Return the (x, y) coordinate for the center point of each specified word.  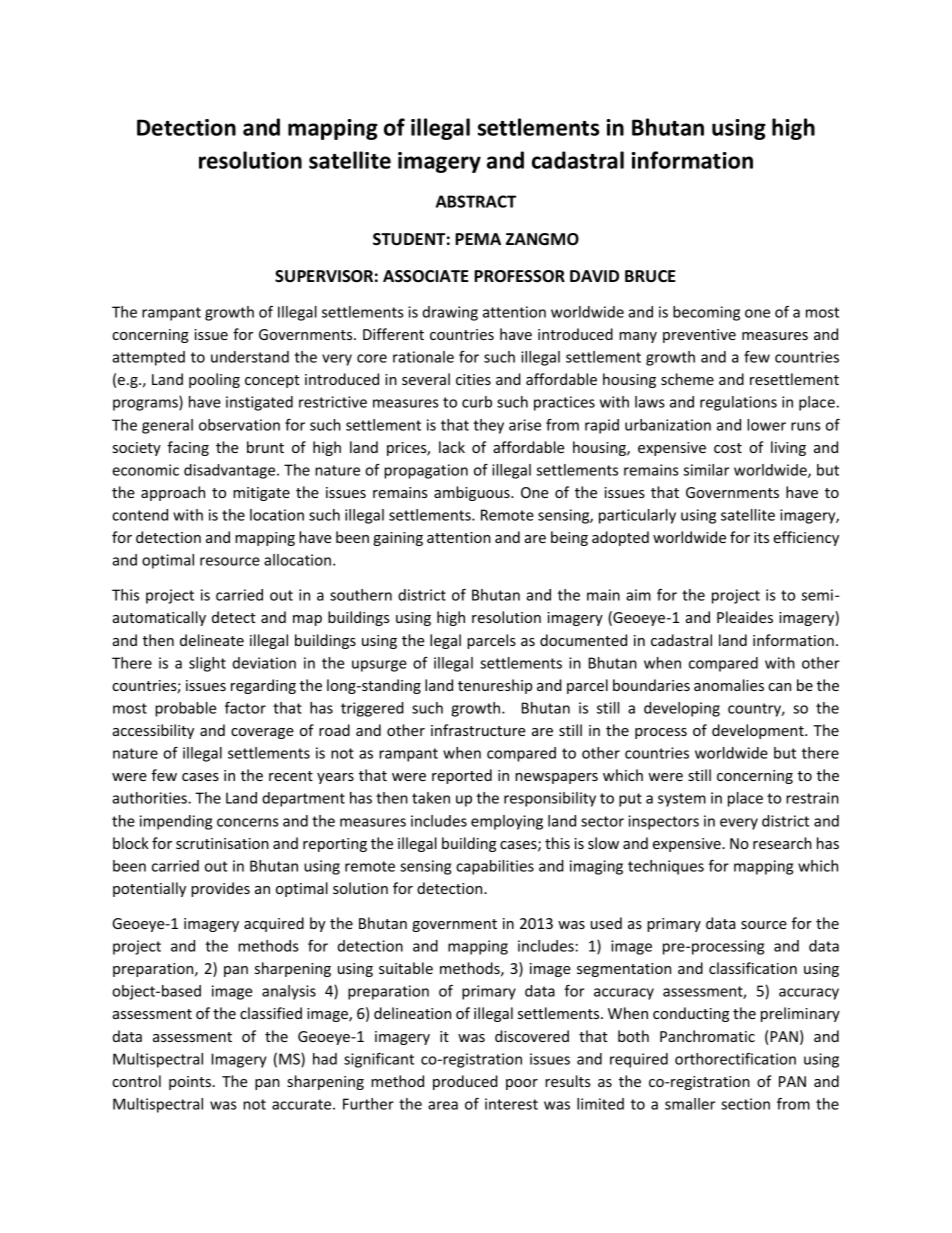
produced (465, 1082)
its (761, 537)
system (682, 800)
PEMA (478, 239)
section (745, 1104)
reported (462, 776)
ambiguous (473, 493)
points (190, 1083)
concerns (248, 822)
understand (250, 357)
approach (173, 493)
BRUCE (650, 276)
